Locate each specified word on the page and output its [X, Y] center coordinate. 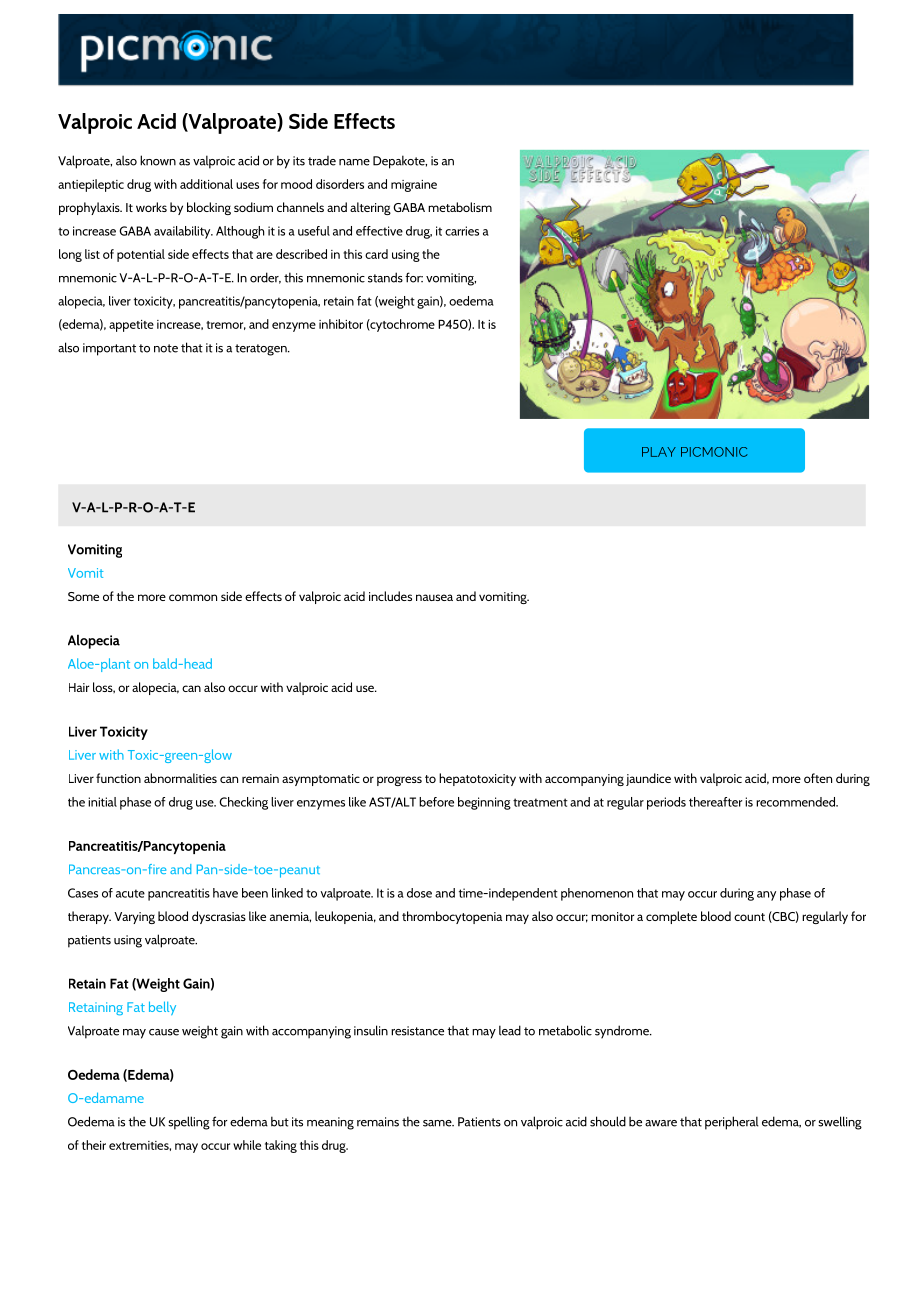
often [818, 778]
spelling [189, 1123]
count [749, 917]
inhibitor [341, 324]
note [166, 348]
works [151, 207]
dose [419, 893]
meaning [330, 1123]
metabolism [460, 207]
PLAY [659, 452]
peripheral [732, 1123]
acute [130, 893]
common [193, 597]
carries [462, 231]
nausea [434, 597]
